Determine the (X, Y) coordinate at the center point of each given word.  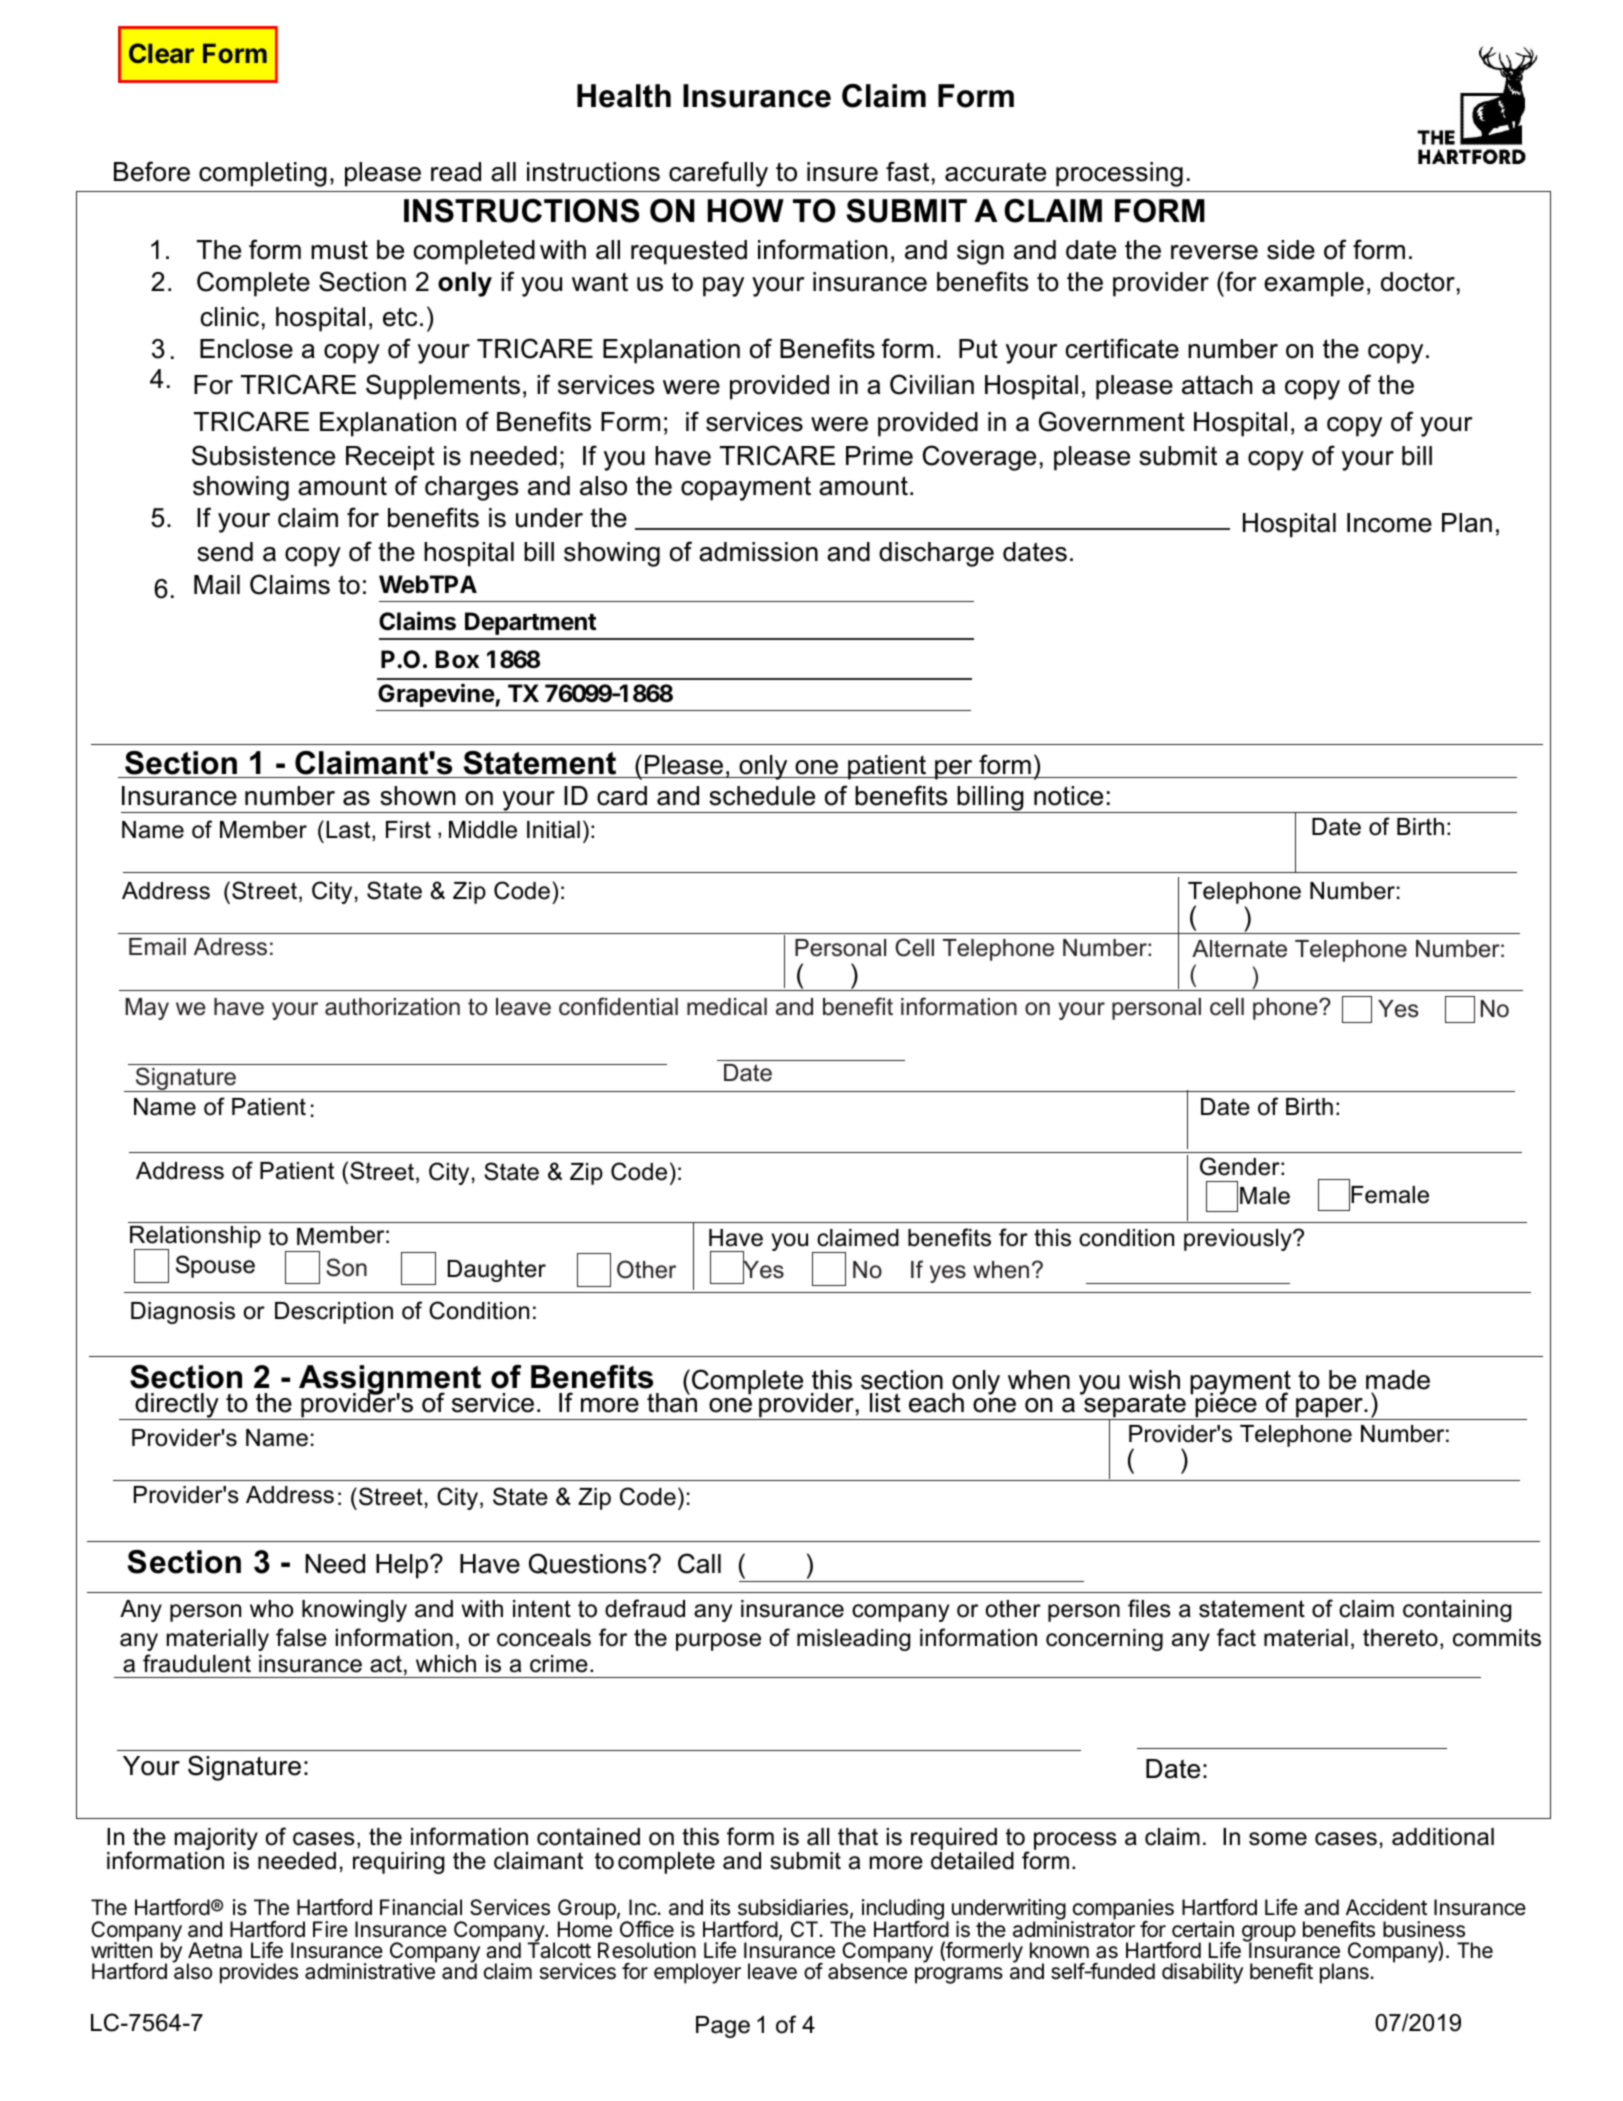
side (1291, 250)
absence (867, 1971)
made (1398, 1380)
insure (842, 172)
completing (263, 174)
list (885, 1403)
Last (349, 831)
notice (1068, 796)
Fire (330, 1929)
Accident (1386, 1907)
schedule (762, 796)
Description (334, 1313)
